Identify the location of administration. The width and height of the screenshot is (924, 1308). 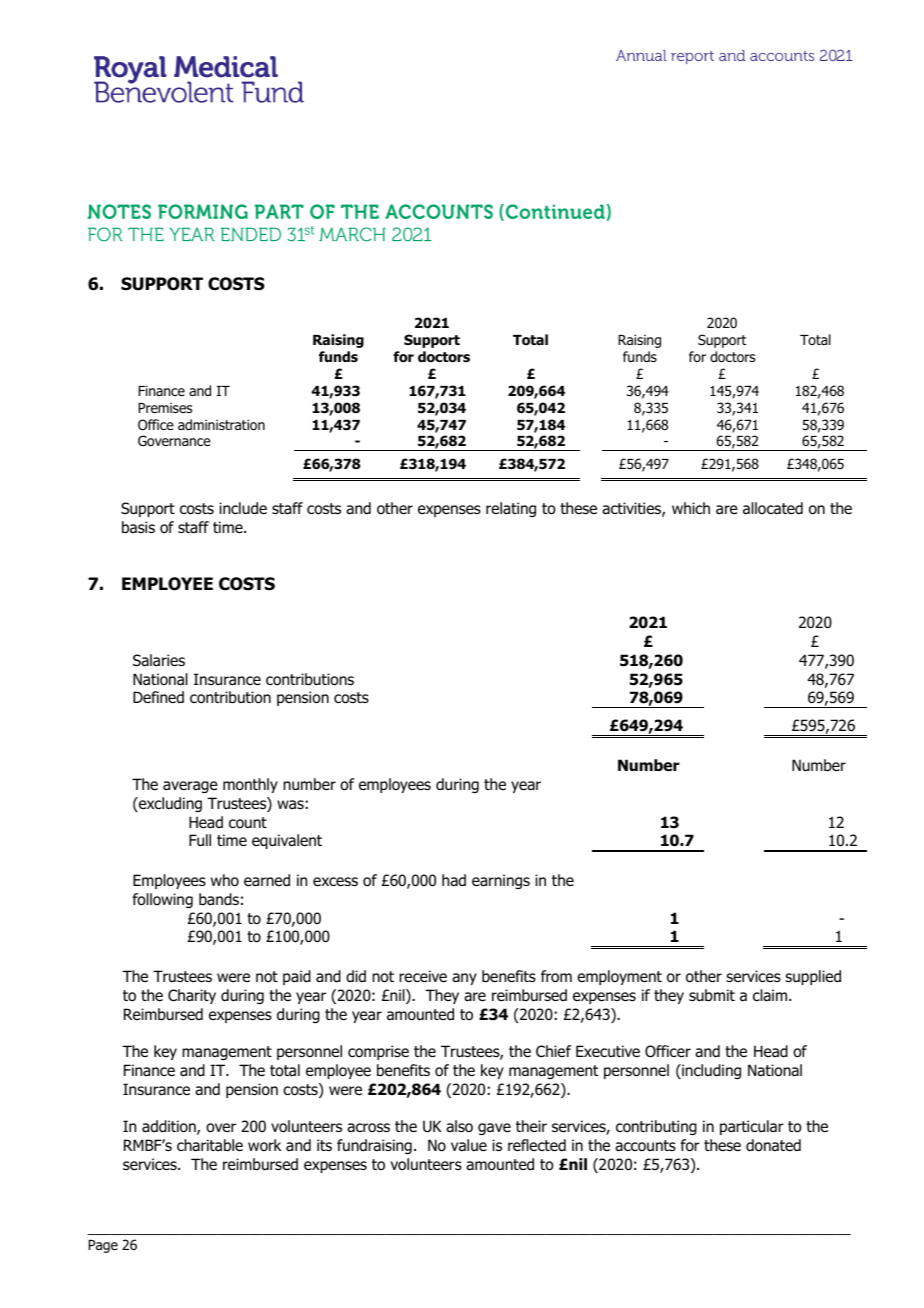
(221, 425).
